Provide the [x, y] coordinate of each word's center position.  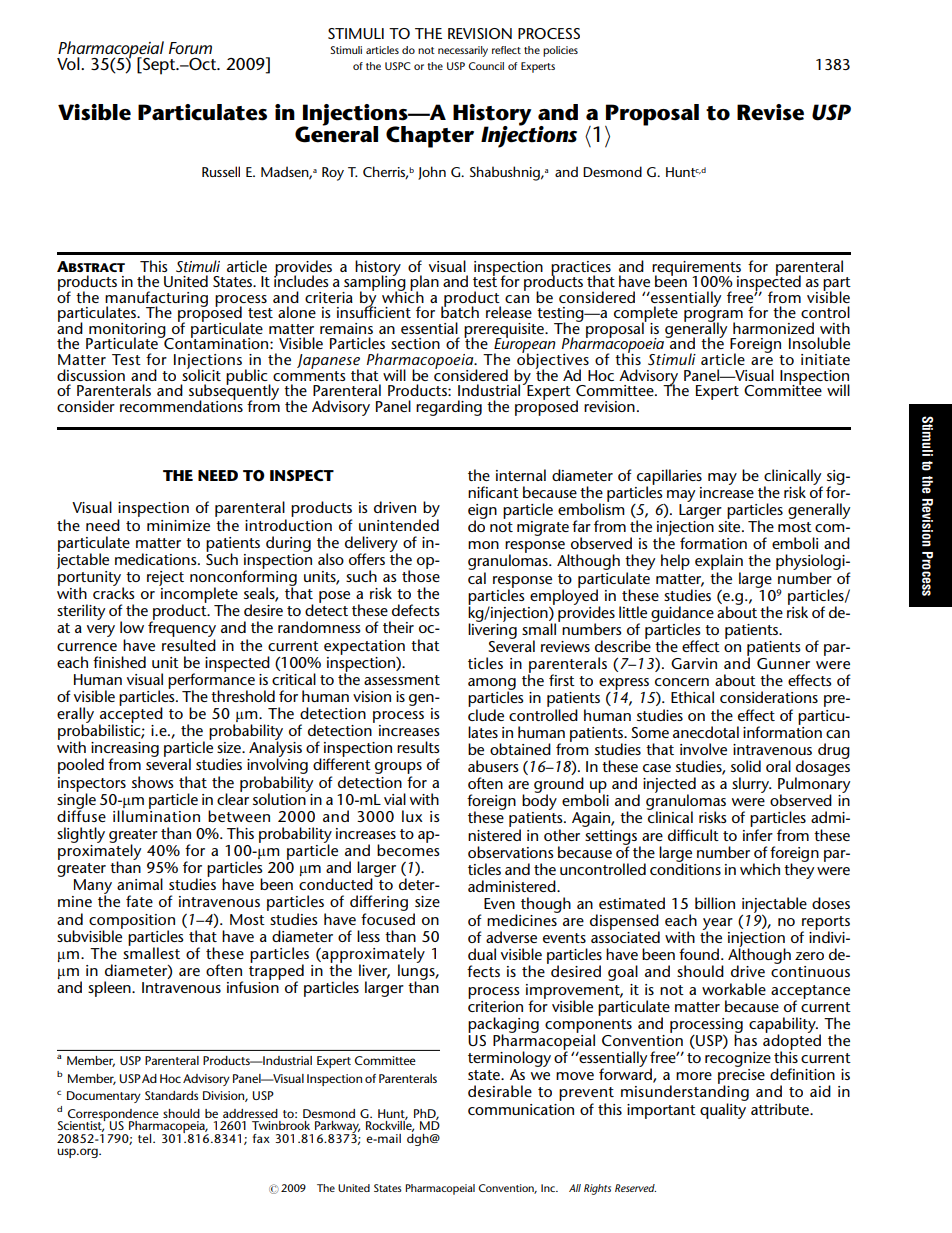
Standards [171, 1095]
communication [521, 1109]
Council [486, 66]
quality [723, 1111]
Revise [770, 112]
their [398, 627]
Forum [190, 48]
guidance [682, 615]
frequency [182, 629]
